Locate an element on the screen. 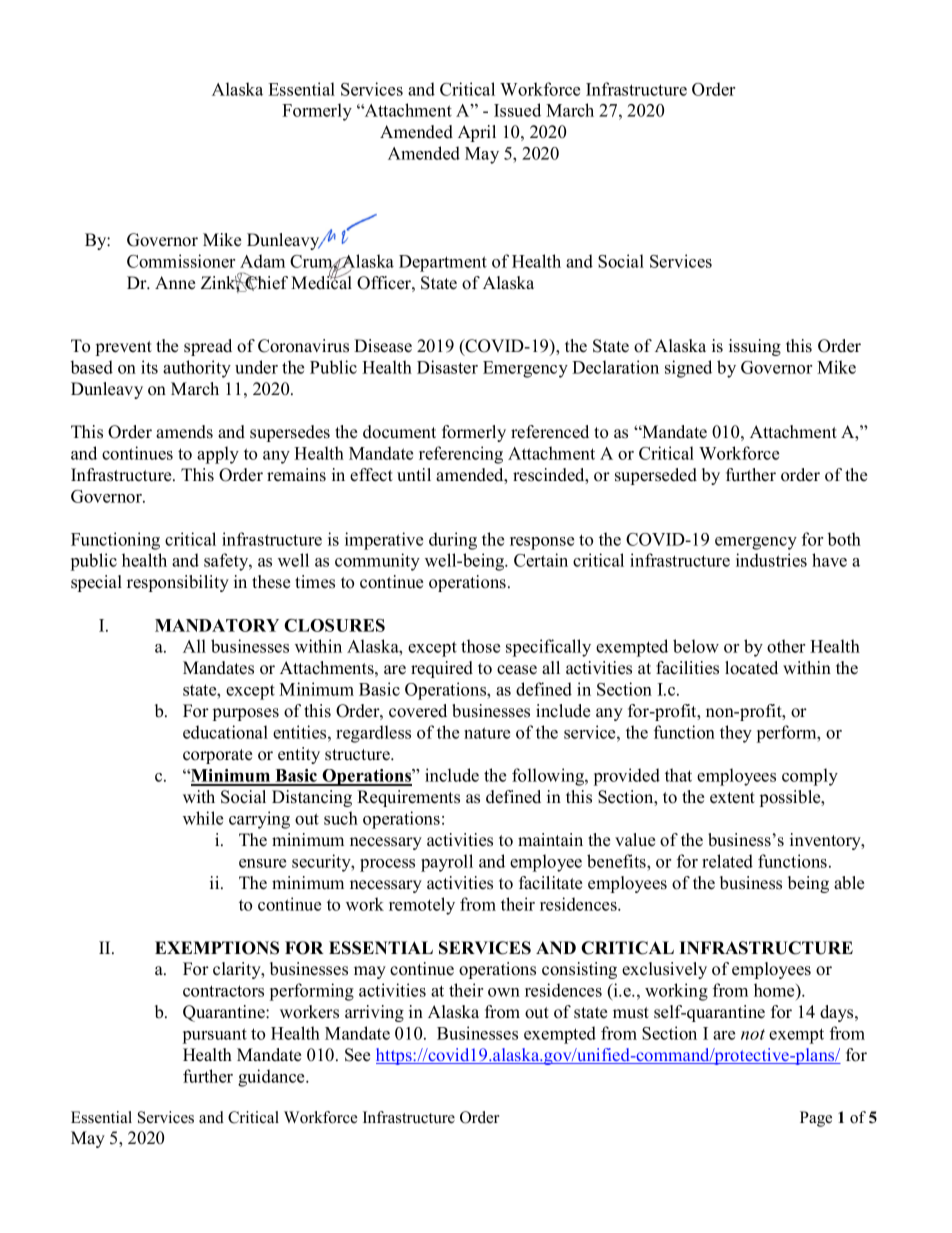  MANDATORY is located at coordinates (217, 625).
